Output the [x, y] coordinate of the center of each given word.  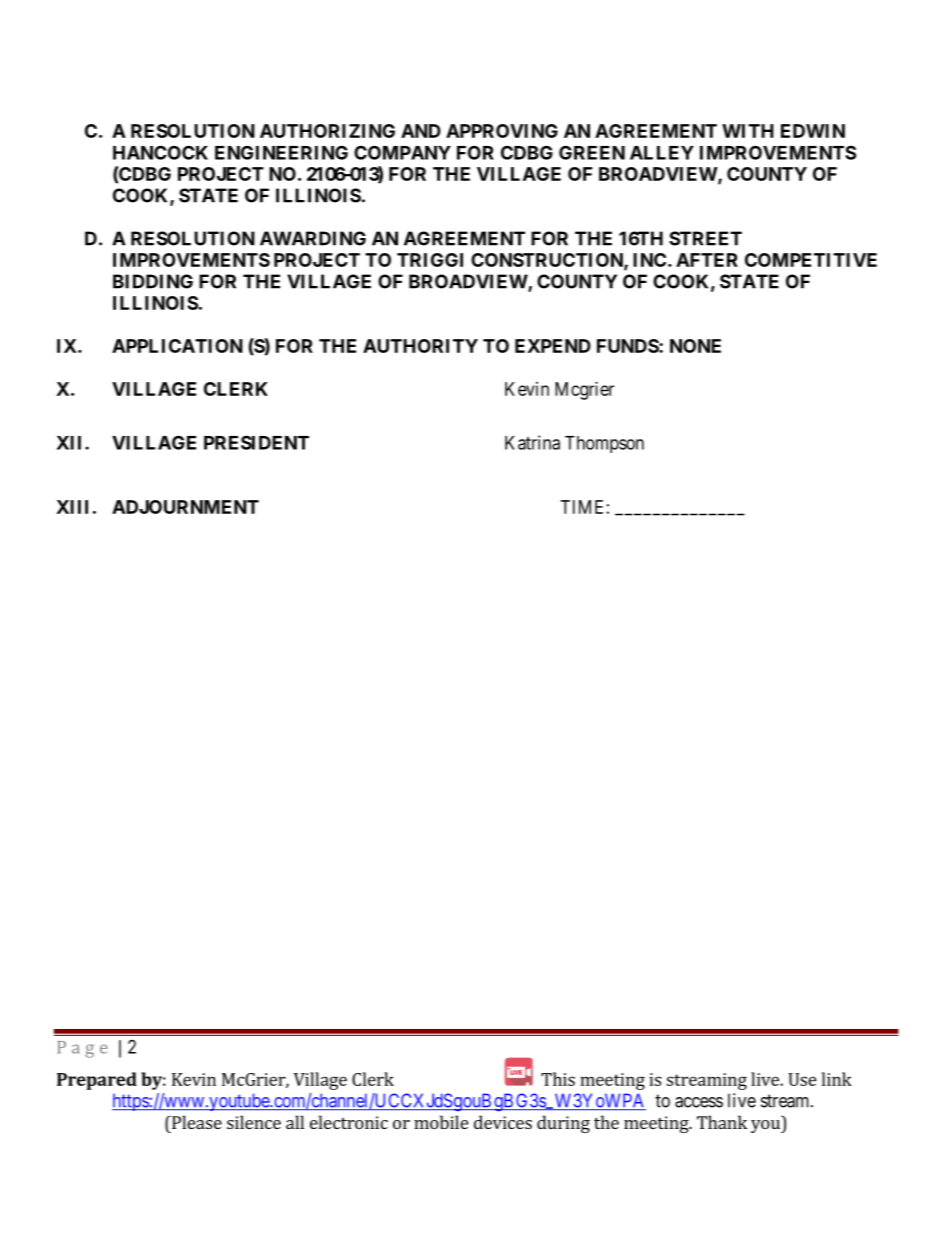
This [558, 1079]
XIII [72, 507]
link [837, 1079]
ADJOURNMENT [185, 507]
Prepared [97, 1081]
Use [802, 1079]
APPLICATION [177, 346]
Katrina [532, 442]
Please [196, 1122]
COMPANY [402, 152]
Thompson [604, 444]
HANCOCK [160, 152]
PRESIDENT [256, 442]
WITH [748, 131]
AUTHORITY [420, 346]
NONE [695, 346]
